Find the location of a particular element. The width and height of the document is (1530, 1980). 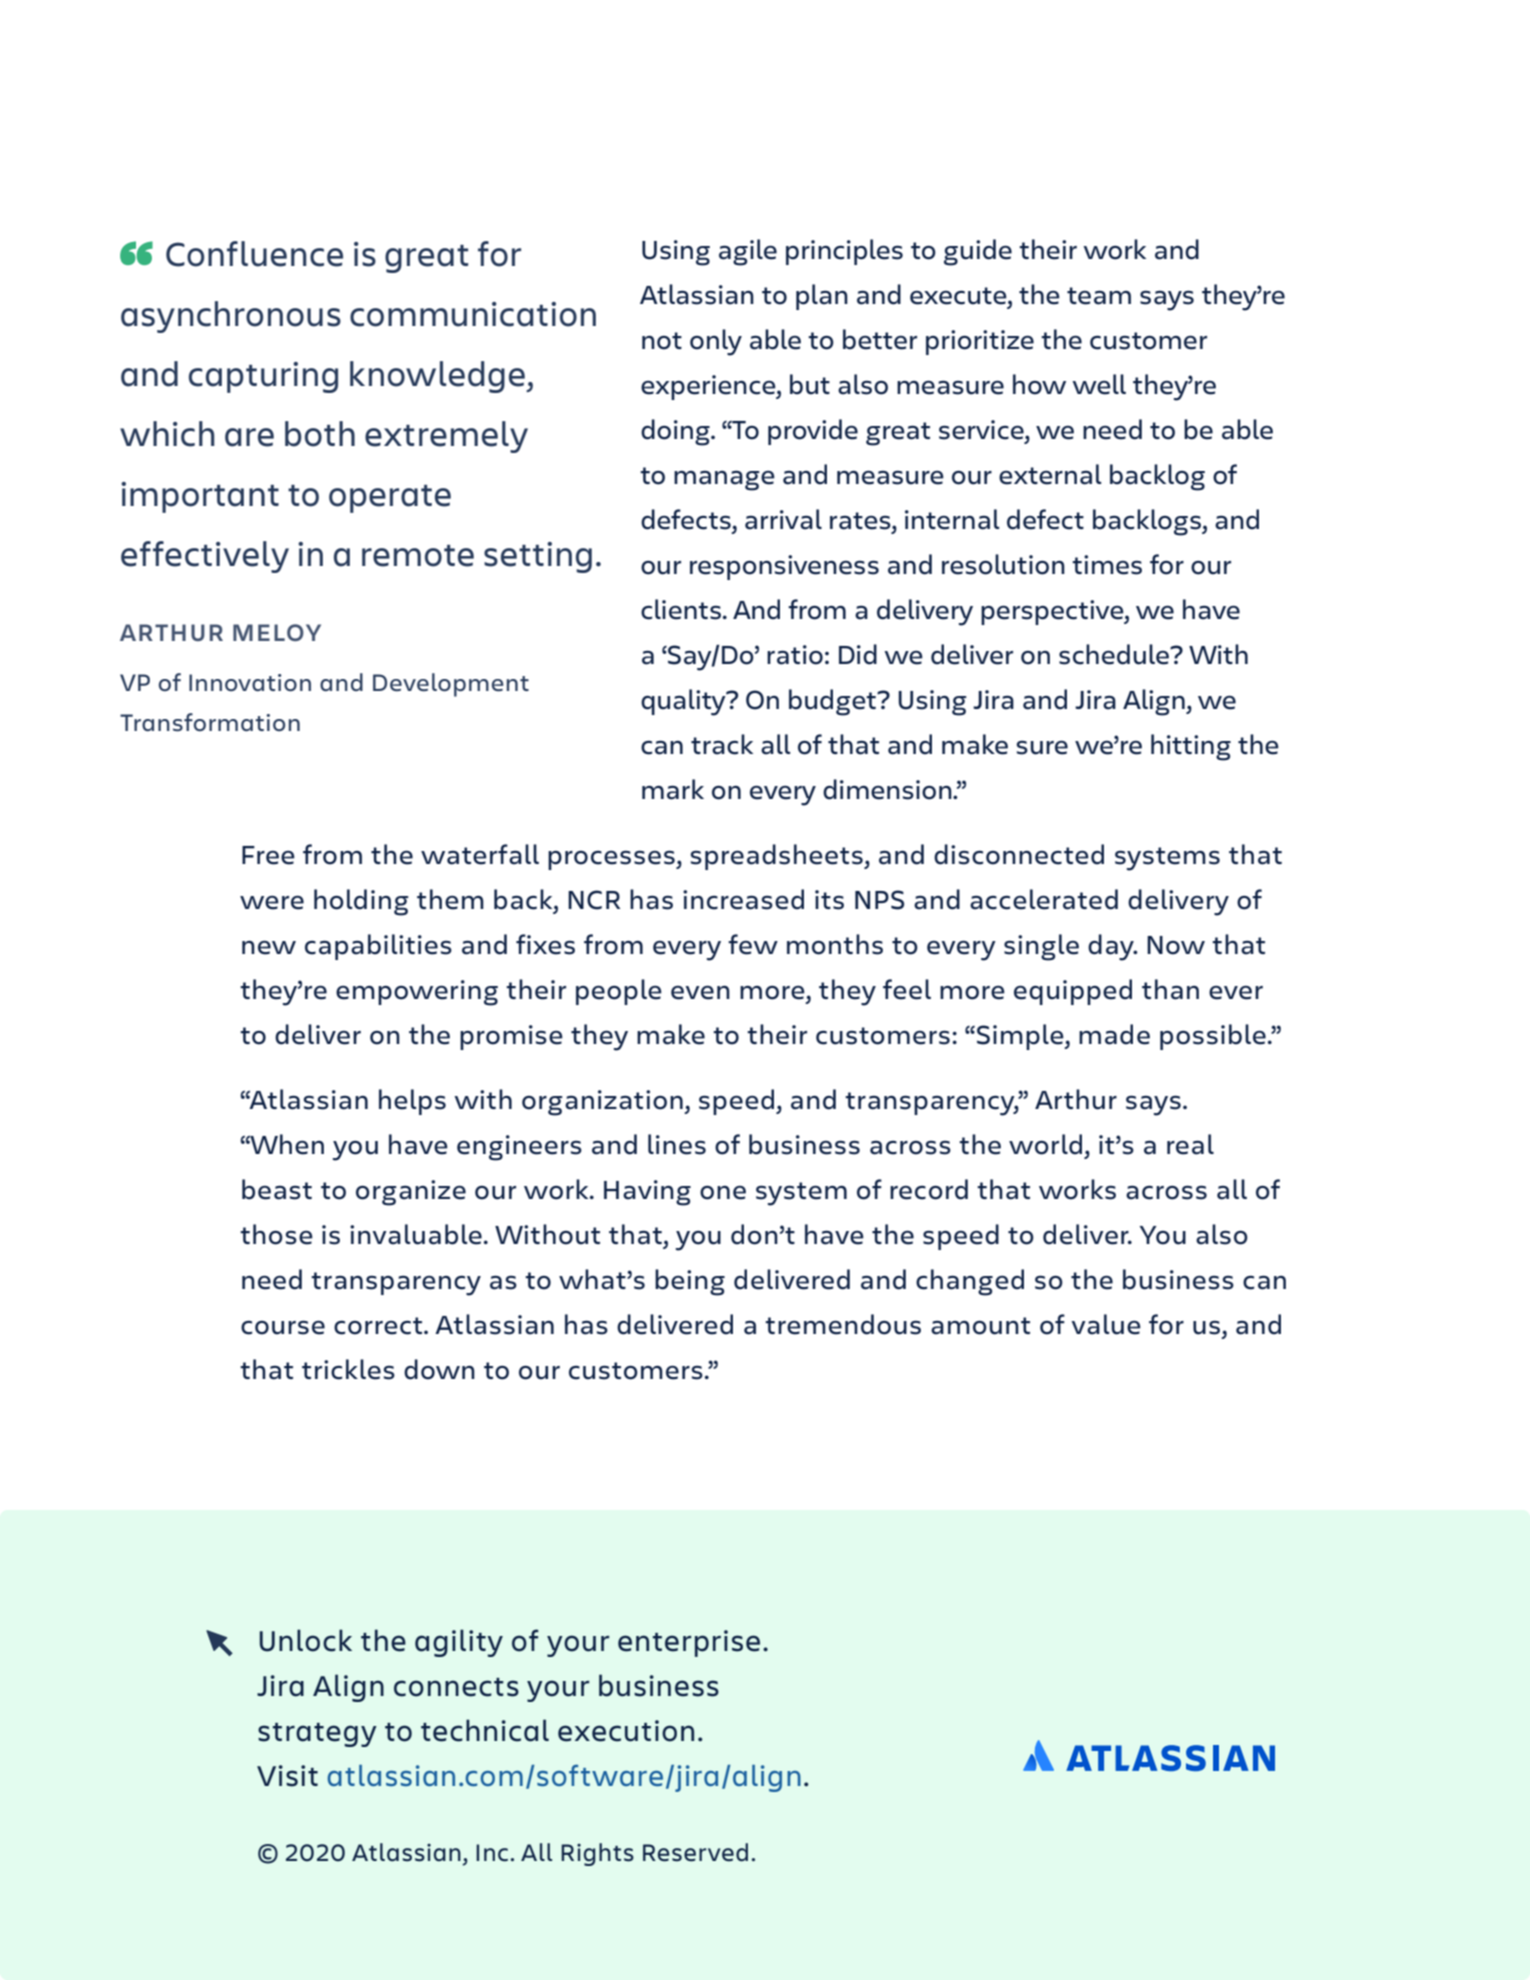

not is located at coordinates (662, 341).
